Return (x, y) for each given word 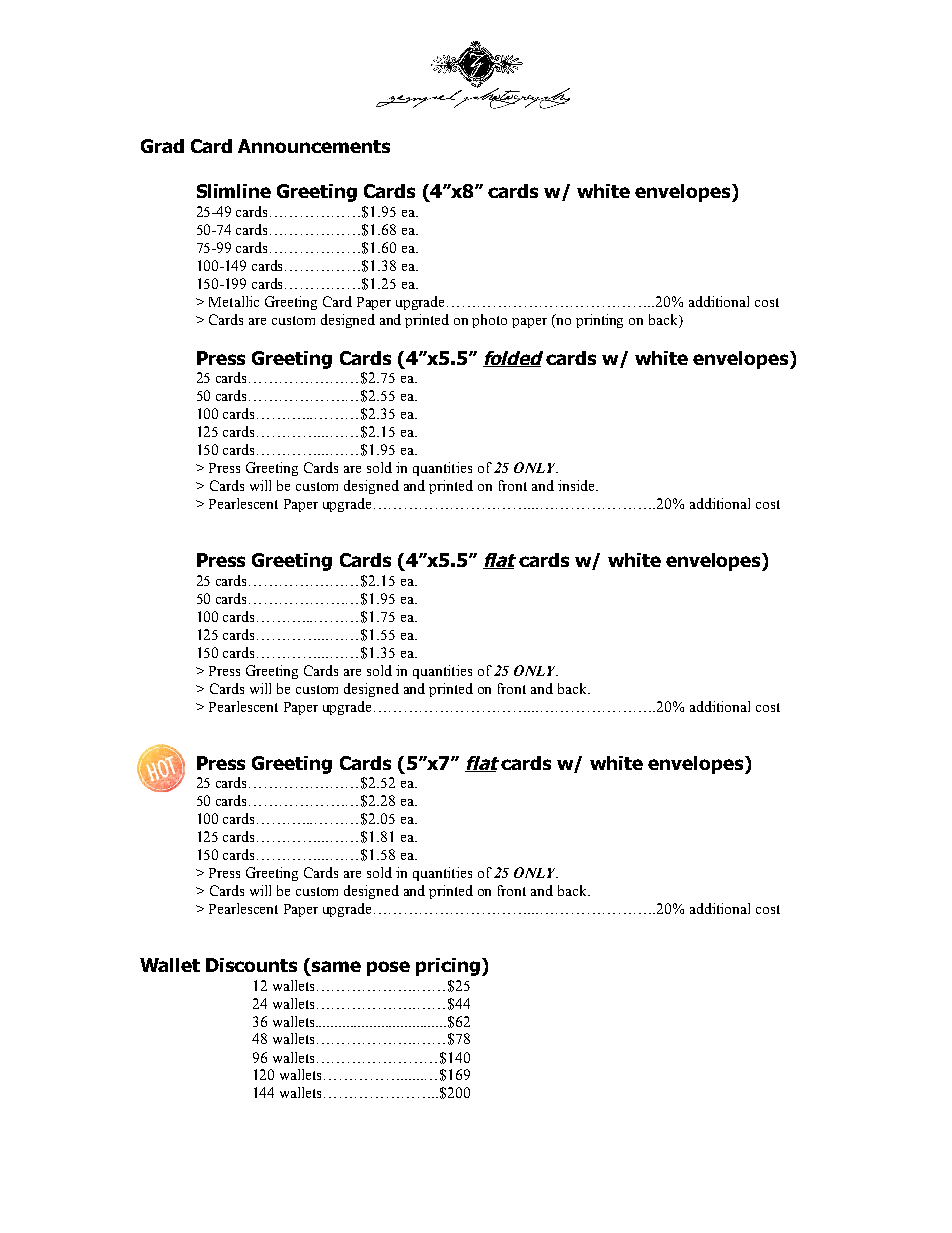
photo (489, 321)
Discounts (251, 965)
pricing (448, 967)
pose (388, 968)
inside (577, 485)
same (336, 966)
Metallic (234, 301)
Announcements (314, 146)
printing (599, 321)
